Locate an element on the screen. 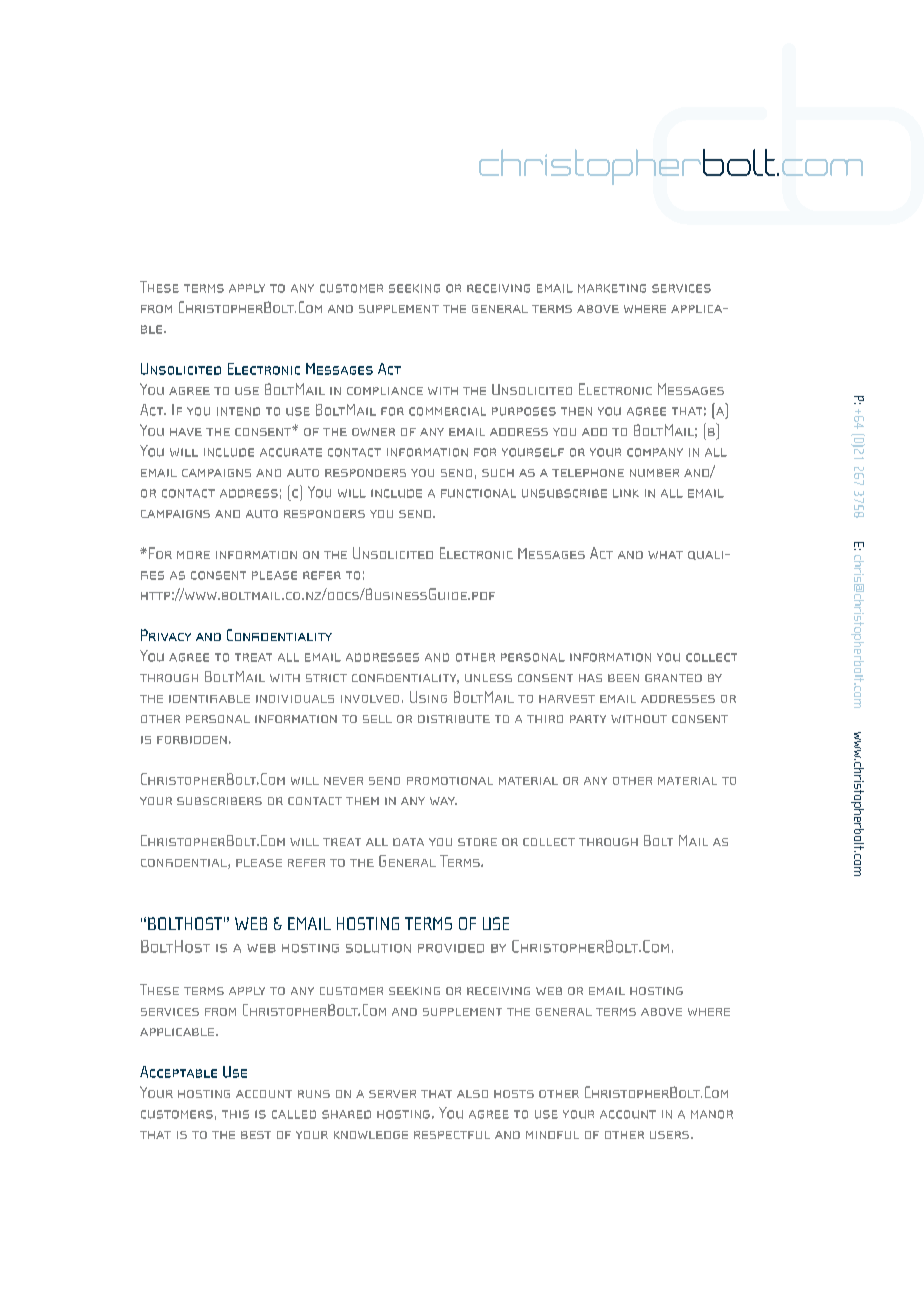  subscribers is located at coordinates (219, 801).
